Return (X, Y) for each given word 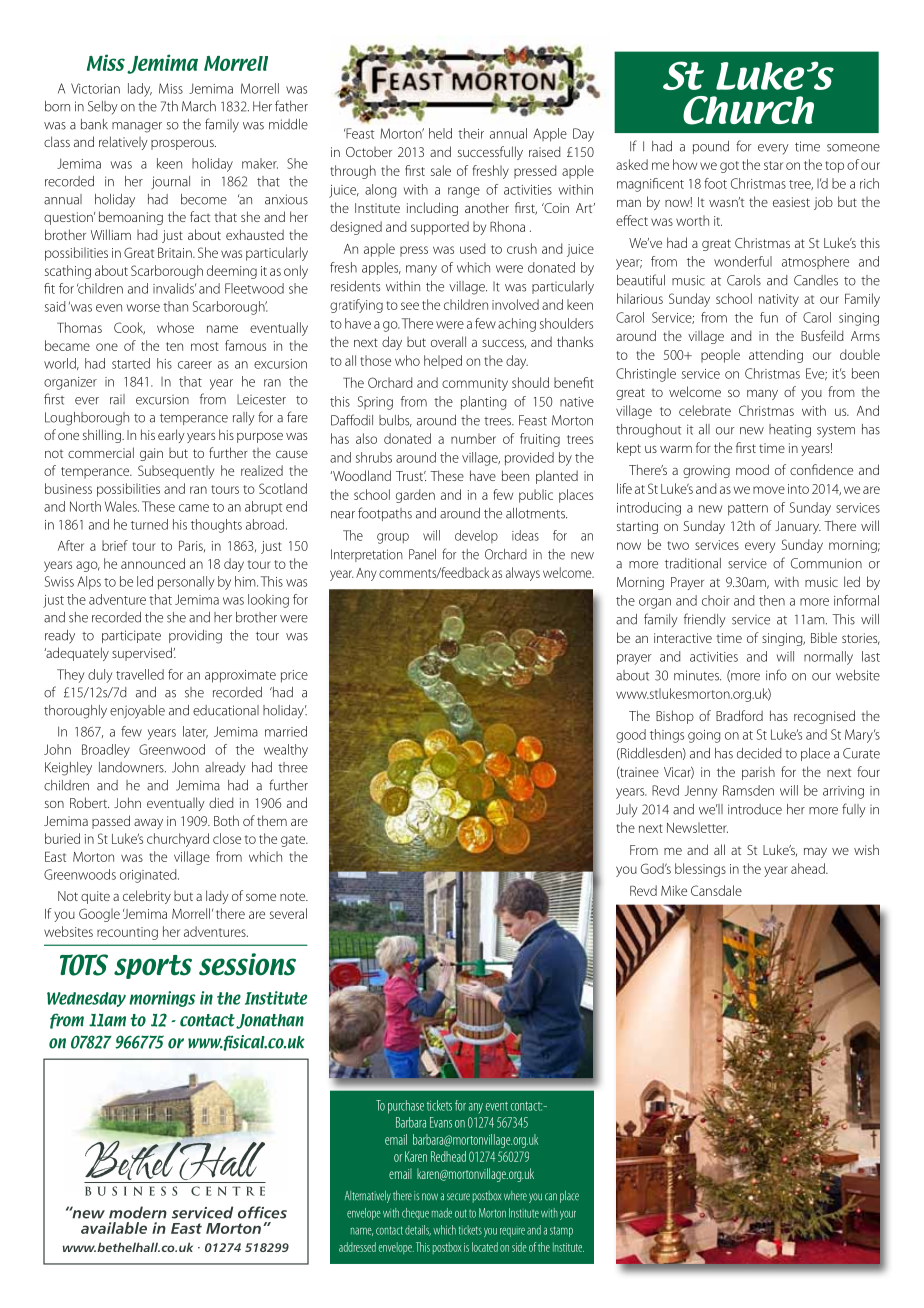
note (294, 896)
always (523, 574)
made (442, 1213)
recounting (127, 933)
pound (711, 147)
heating (790, 431)
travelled (140, 674)
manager (137, 127)
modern (138, 1212)
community (475, 384)
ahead (809, 868)
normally (828, 658)
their (471, 133)
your (568, 1215)
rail (117, 399)
